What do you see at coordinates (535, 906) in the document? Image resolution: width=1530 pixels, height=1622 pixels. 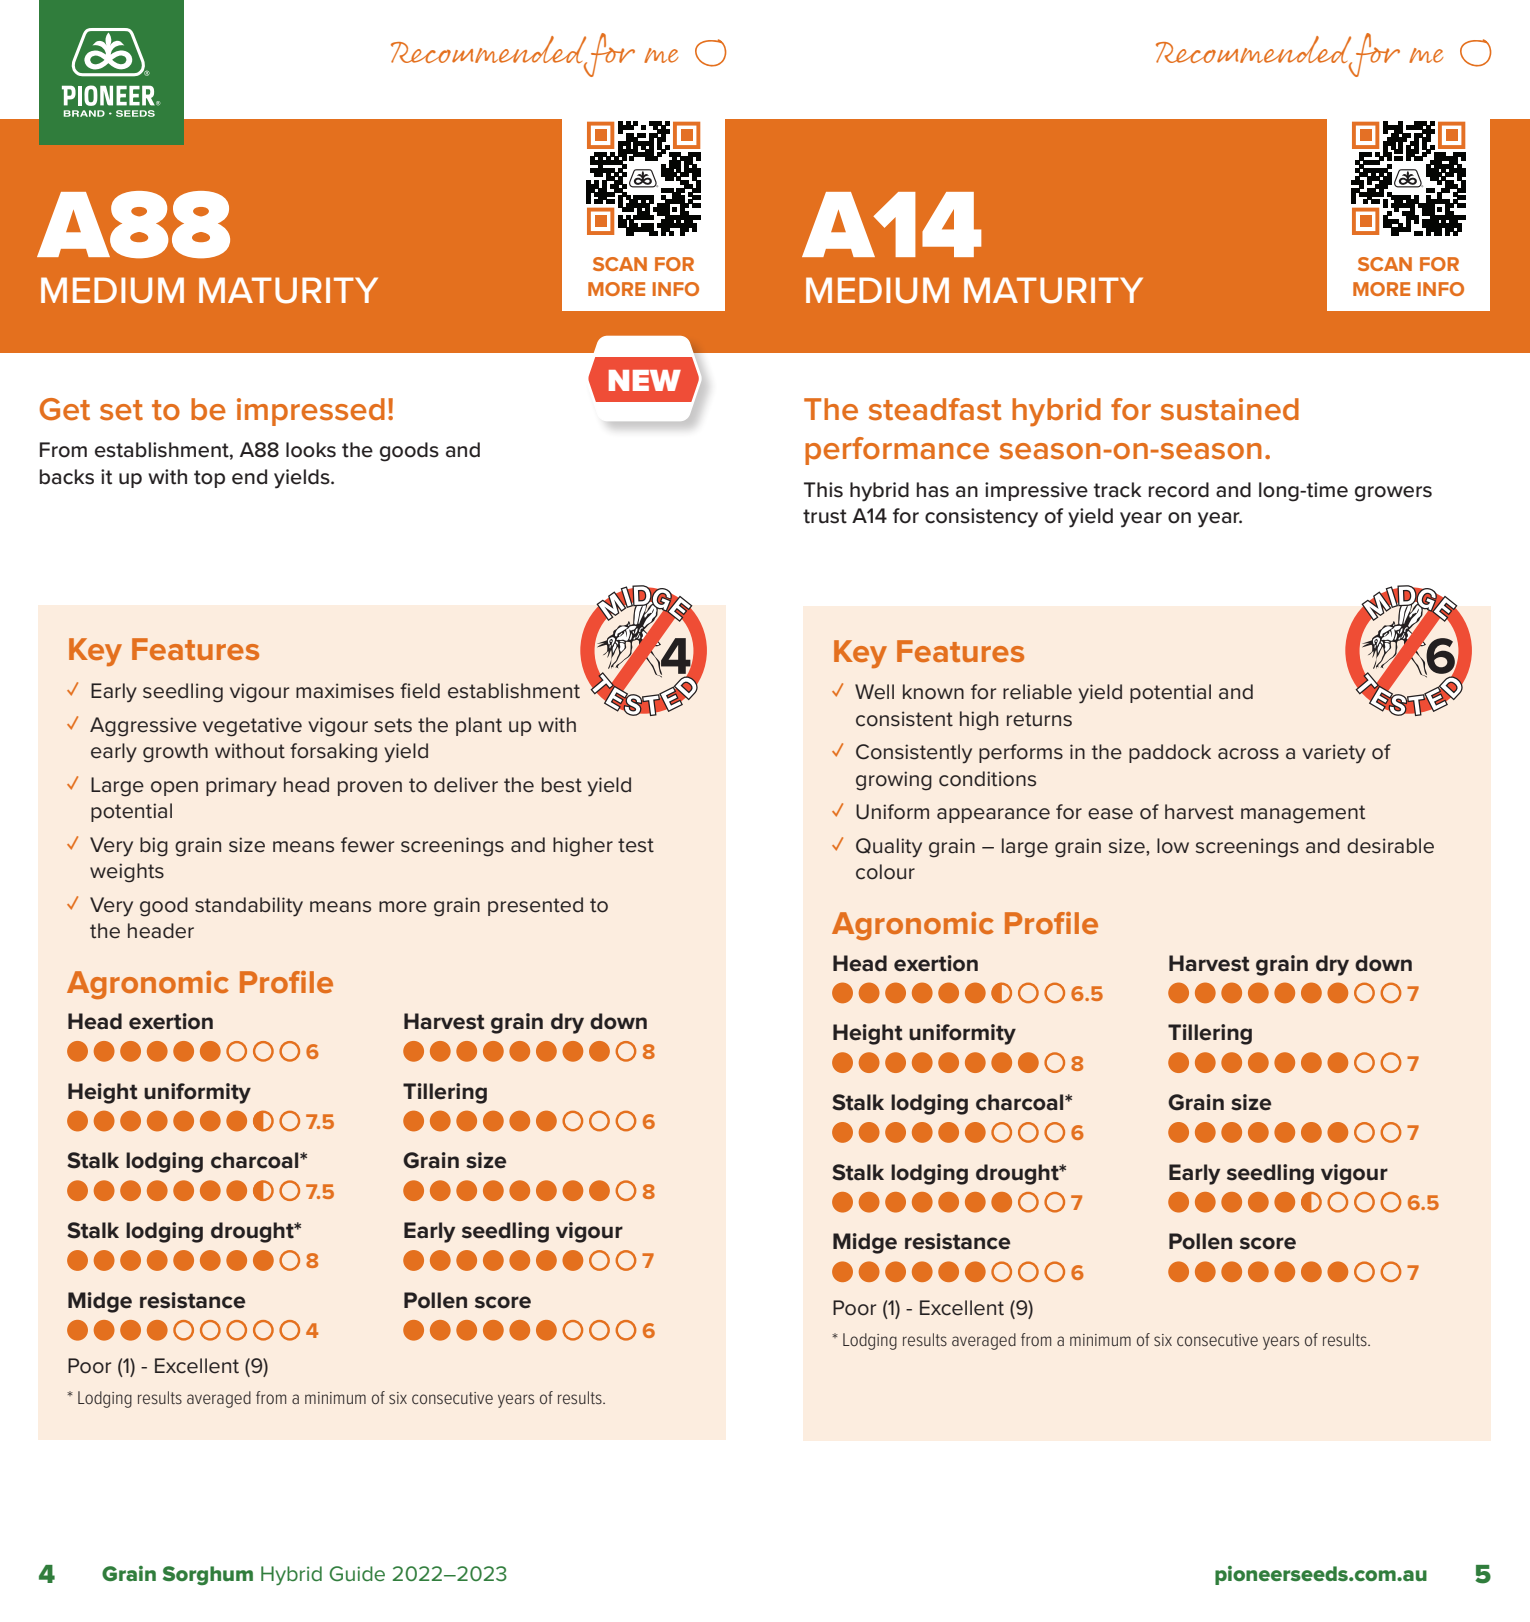 I see `presented` at bounding box center [535, 906].
